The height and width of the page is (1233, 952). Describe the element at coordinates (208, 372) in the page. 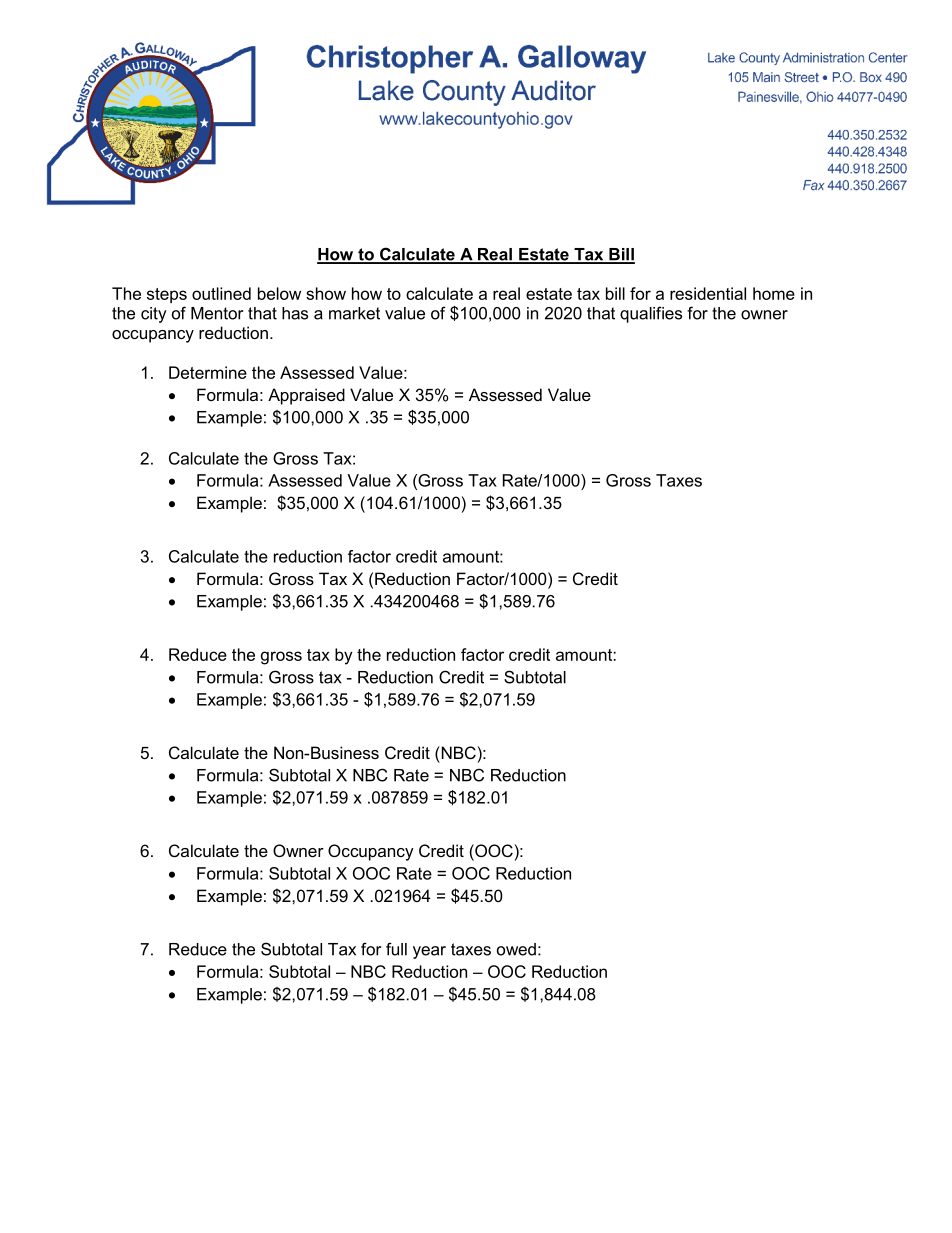

I see `Determine` at that location.
